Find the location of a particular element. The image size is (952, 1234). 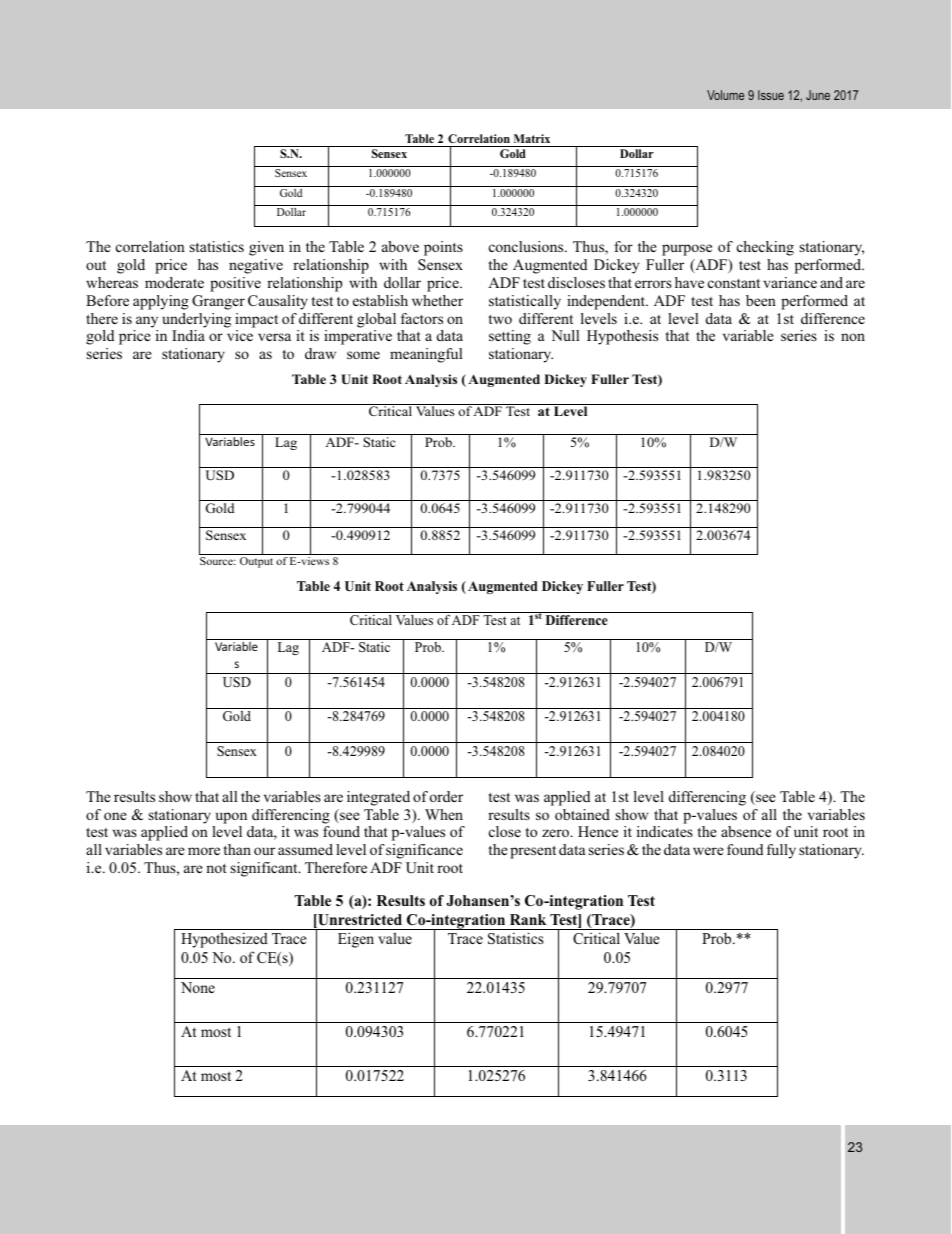

Rank is located at coordinates (528, 919).
